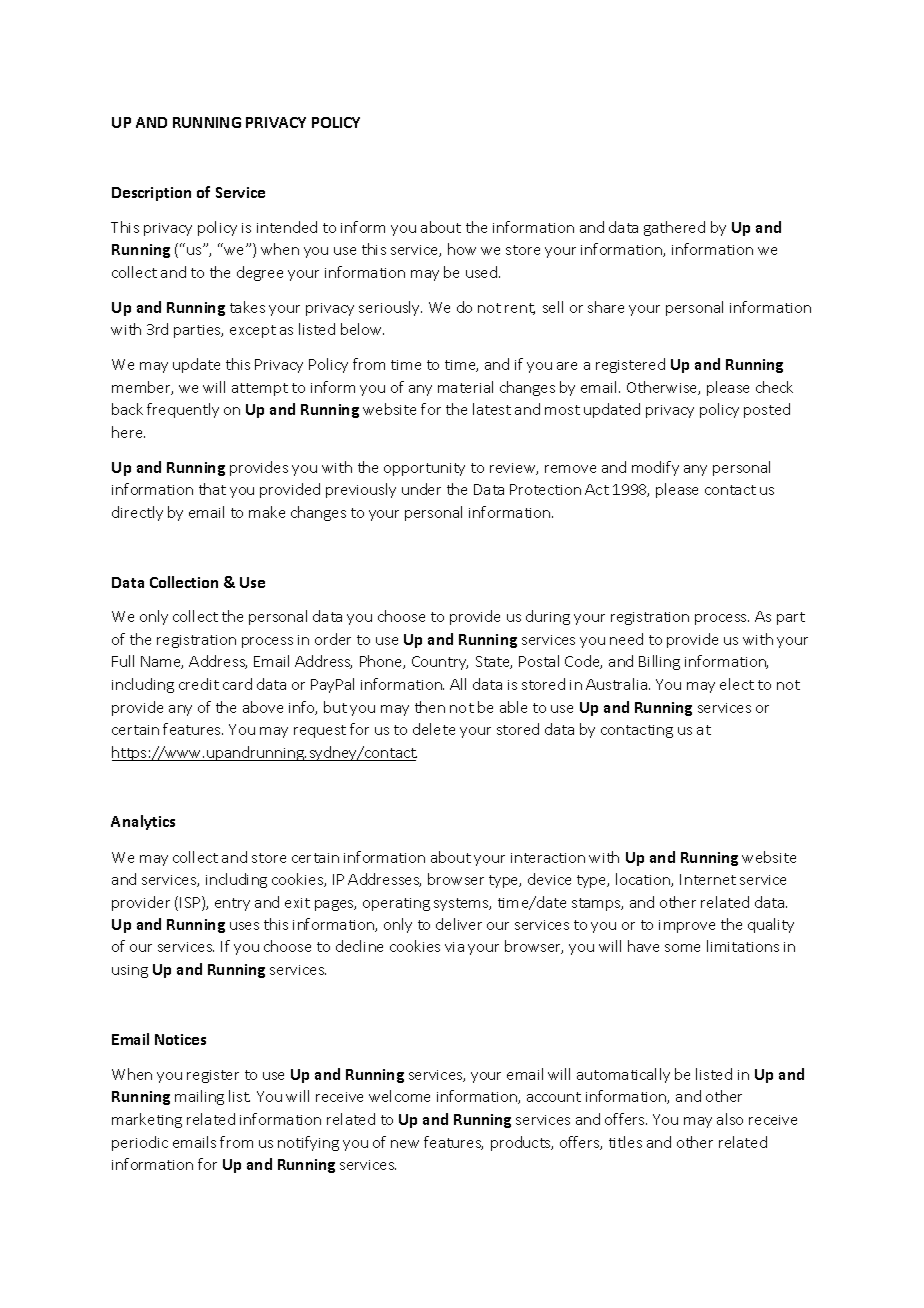  Describe the element at coordinates (606, 307) in the page. I see `share` at that location.
